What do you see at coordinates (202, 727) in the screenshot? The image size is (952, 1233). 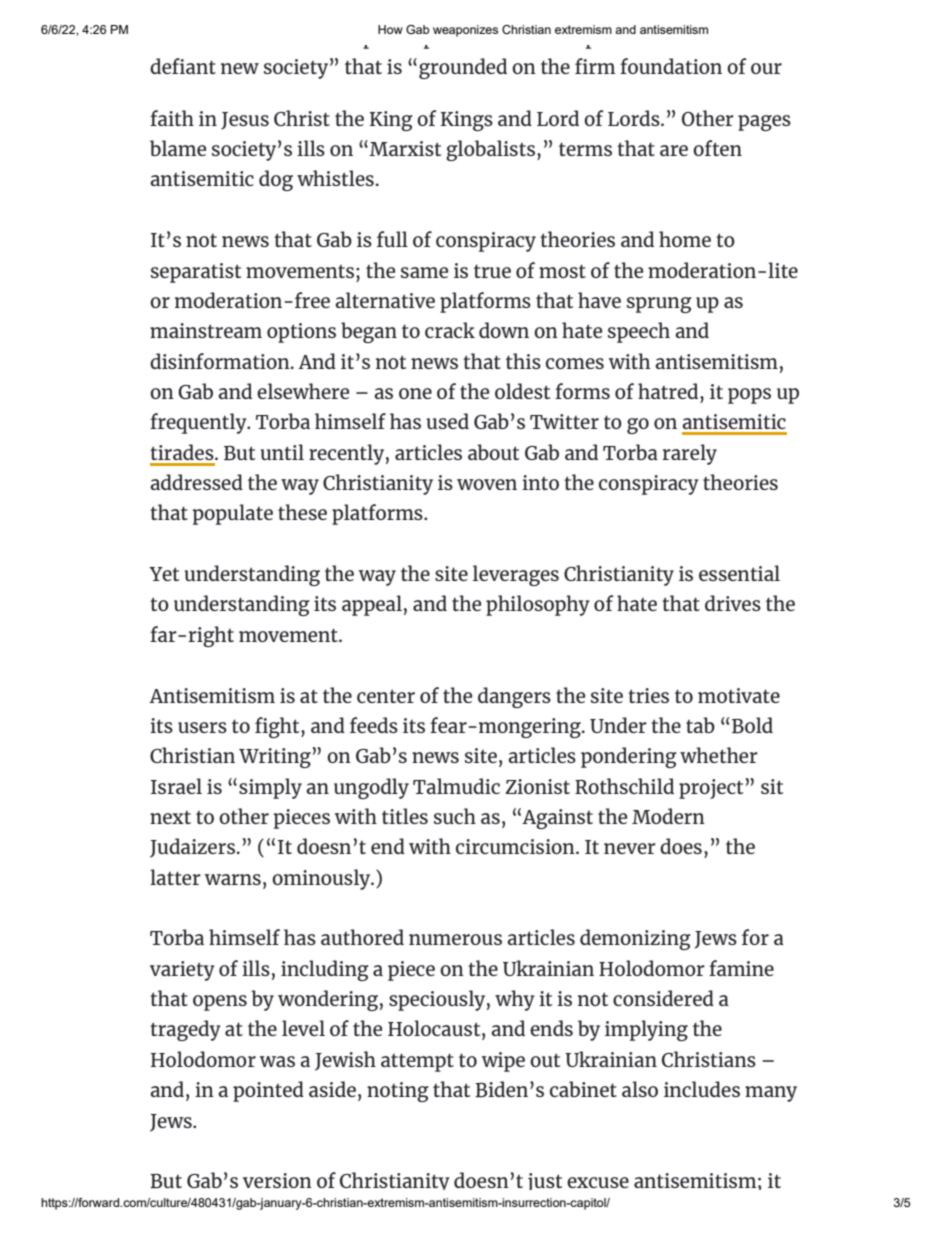 I see `users` at bounding box center [202, 727].
